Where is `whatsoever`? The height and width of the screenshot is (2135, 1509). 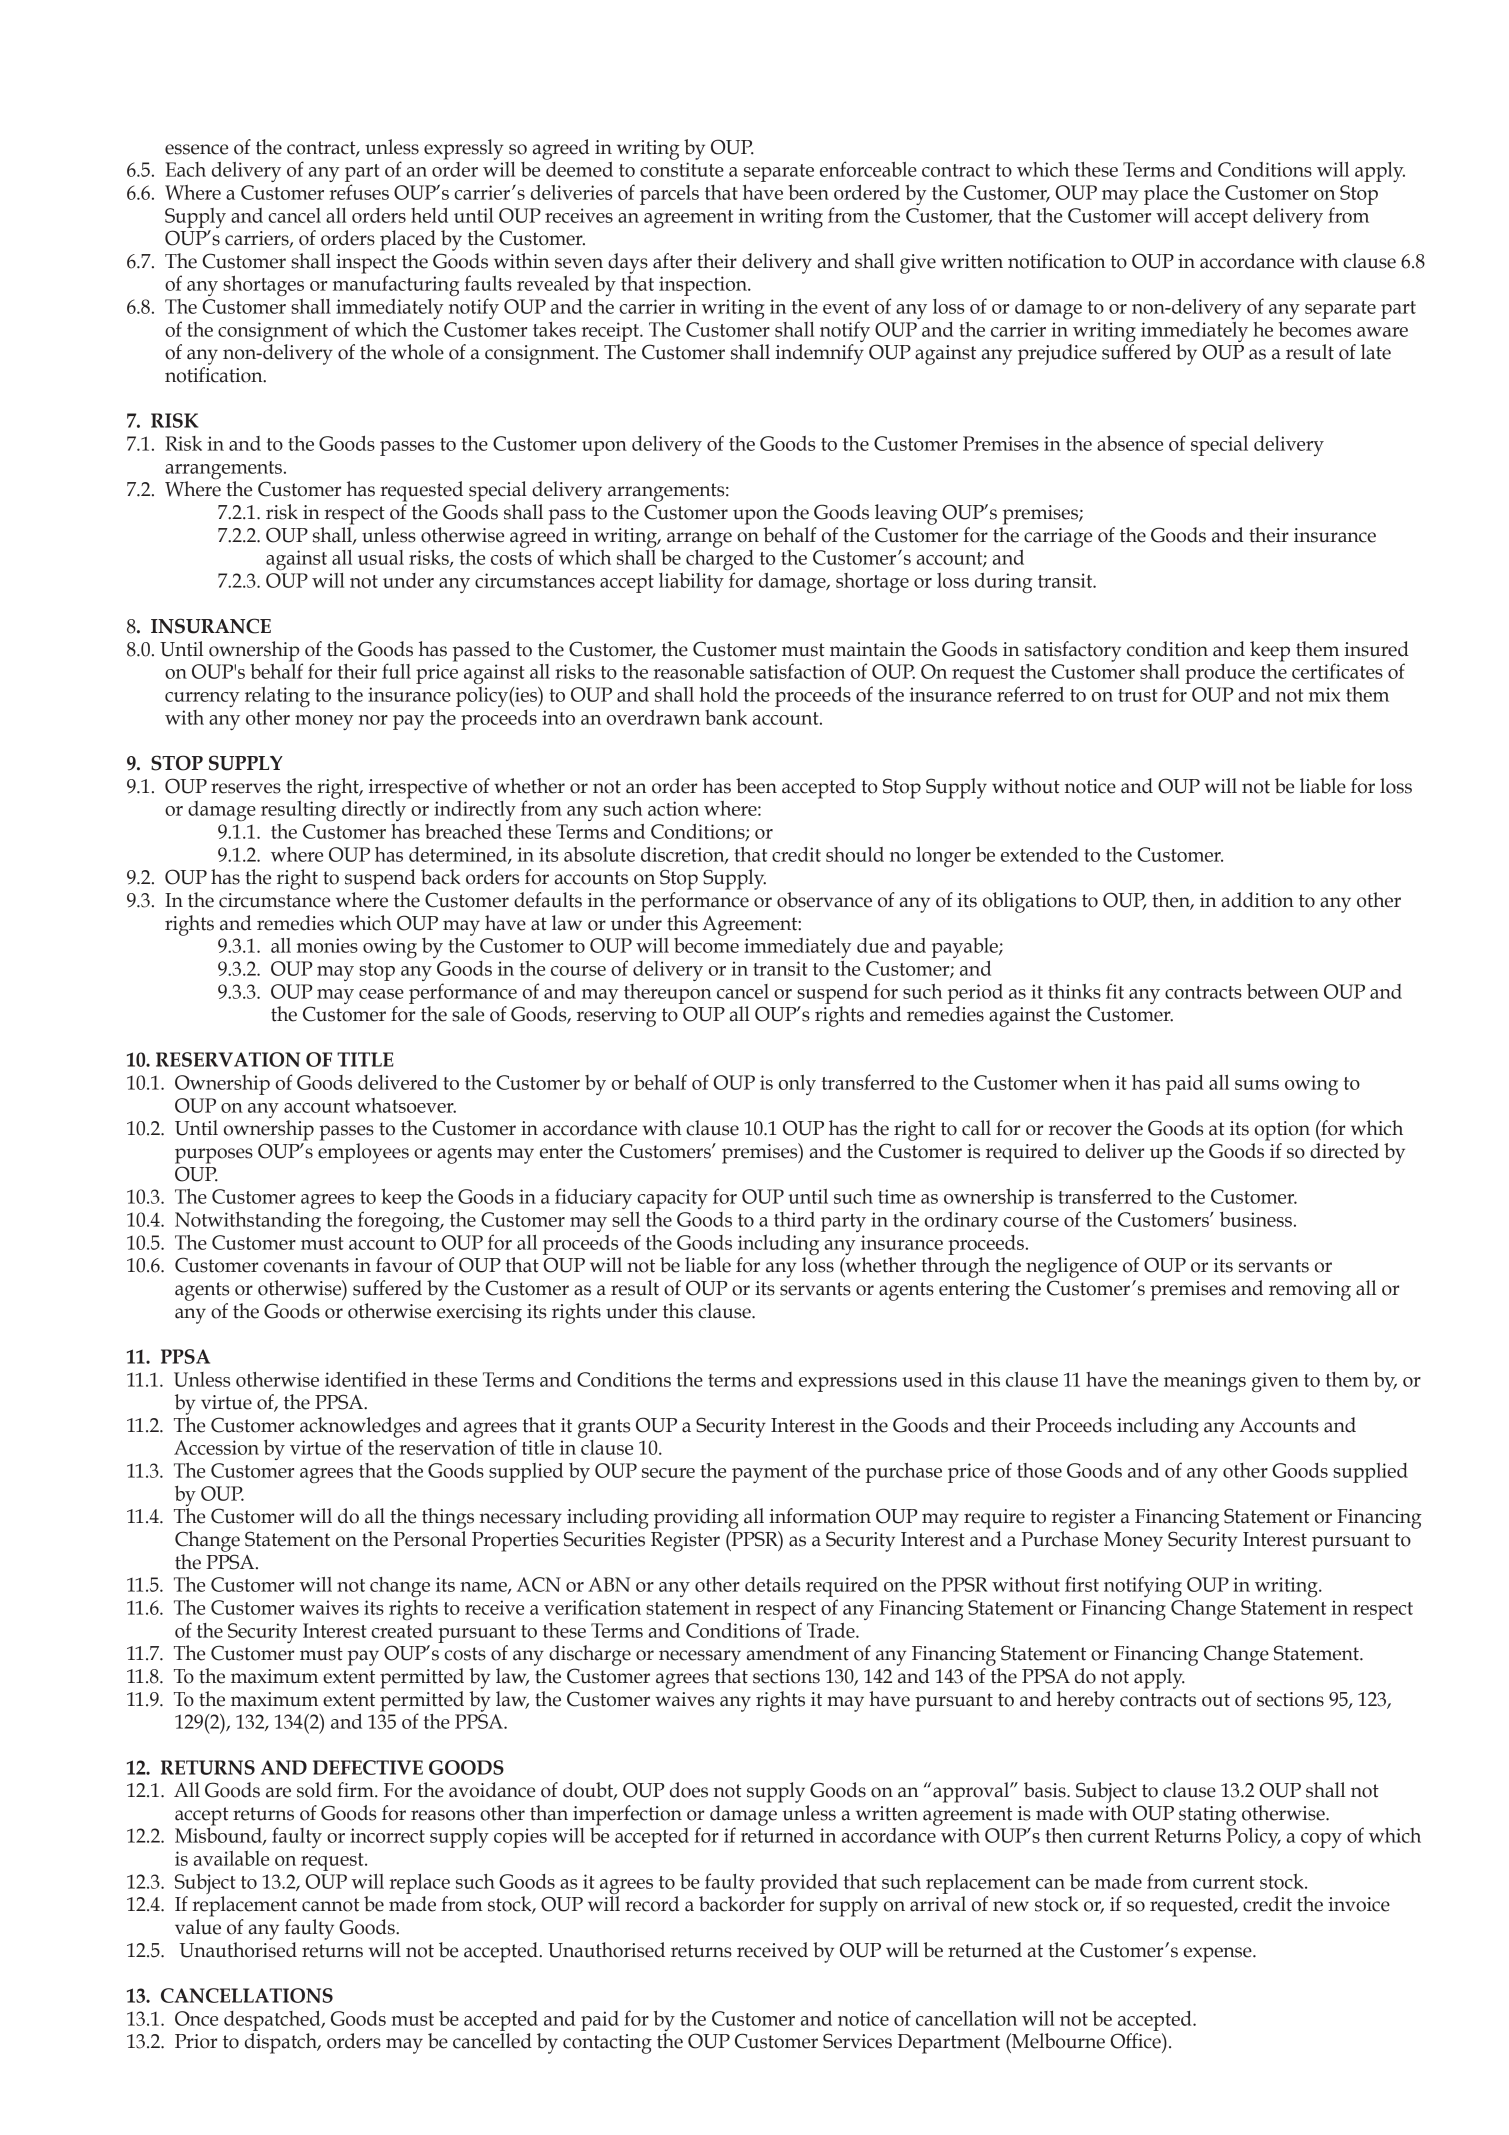
whatsoever is located at coordinates (405, 1105).
